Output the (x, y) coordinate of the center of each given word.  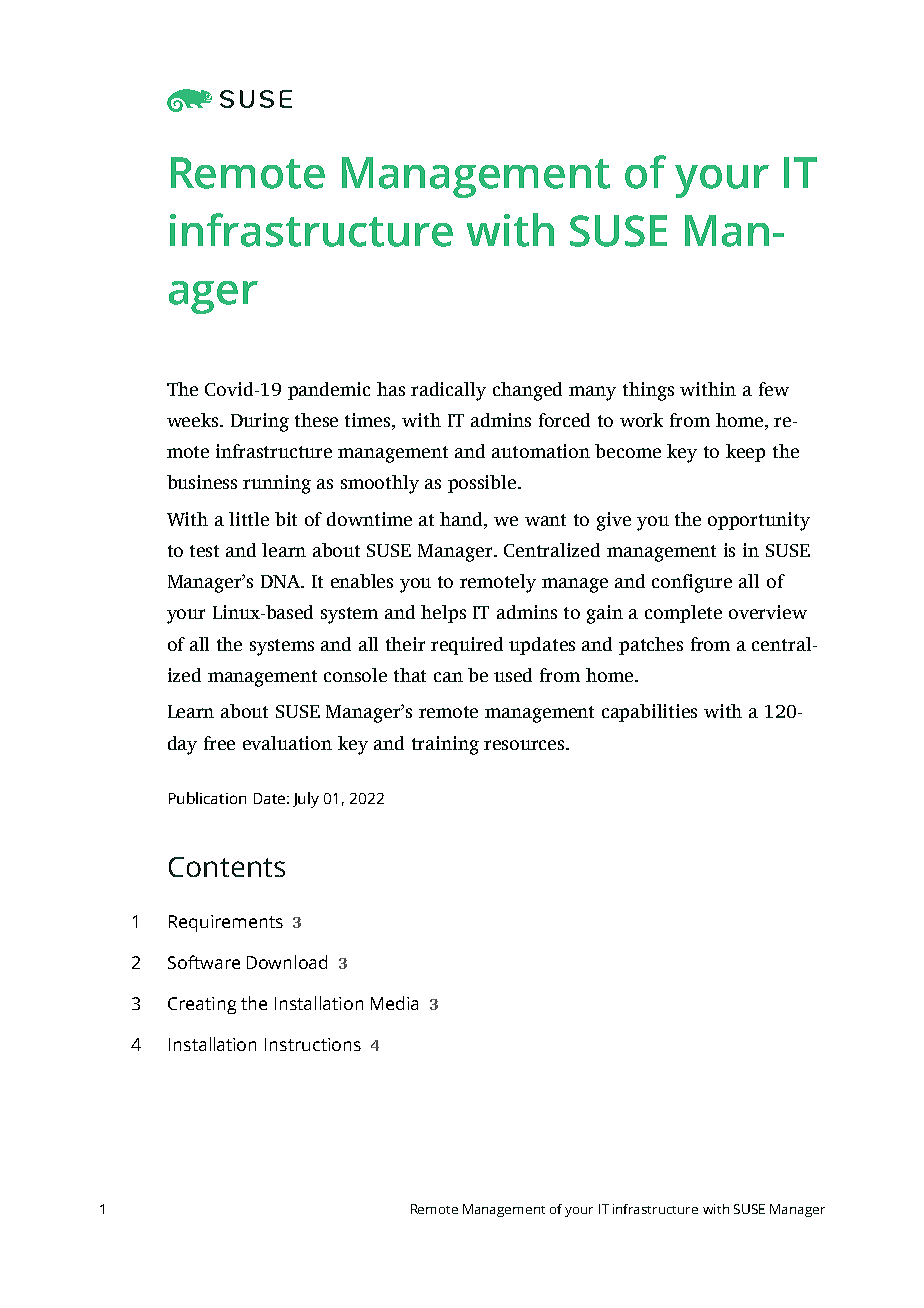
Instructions (313, 1044)
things (648, 391)
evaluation (287, 743)
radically (448, 391)
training (445, 745)
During (260, 422)
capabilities (649, 713)
